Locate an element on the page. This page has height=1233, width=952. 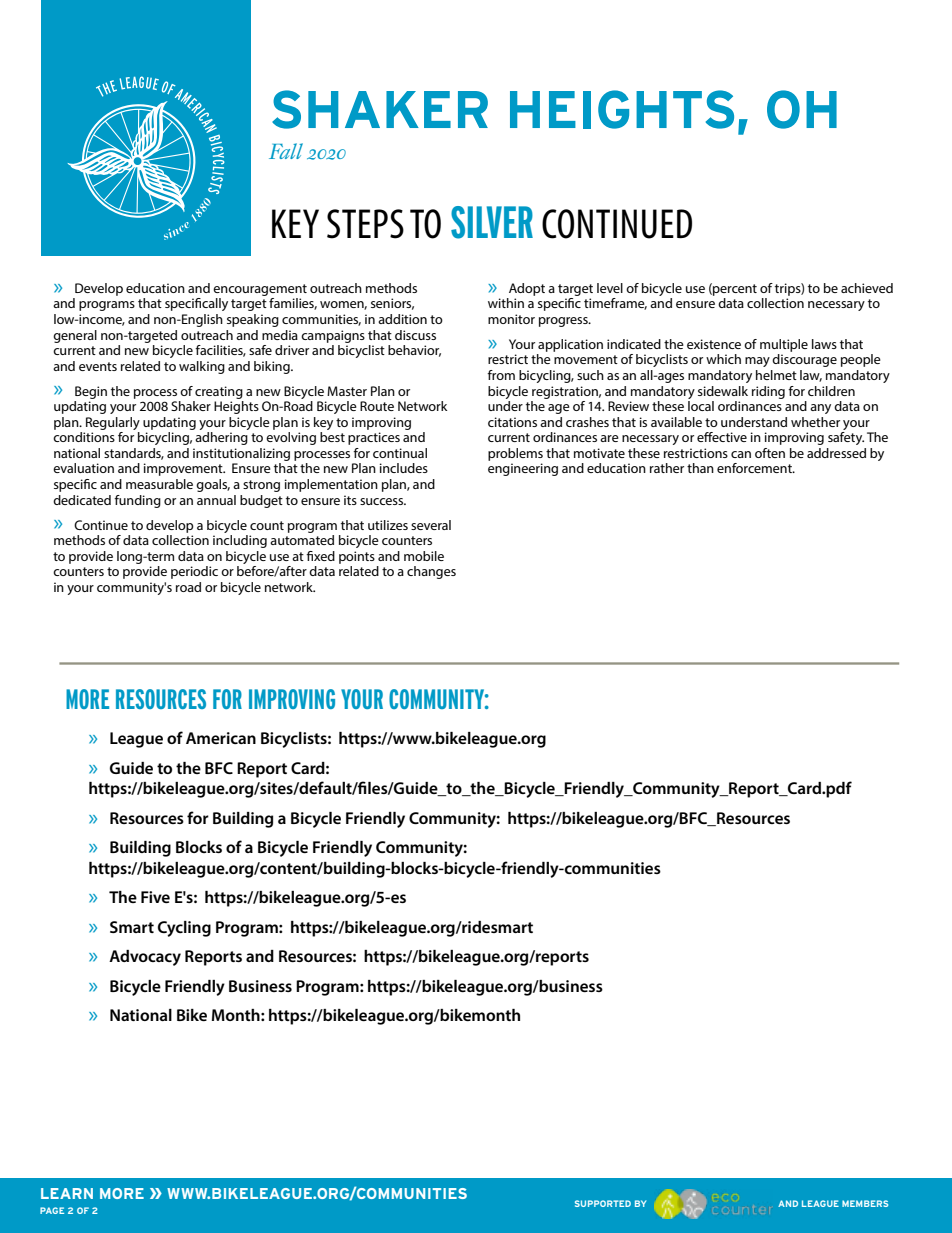
Five is located at coordinates (155, 897).
